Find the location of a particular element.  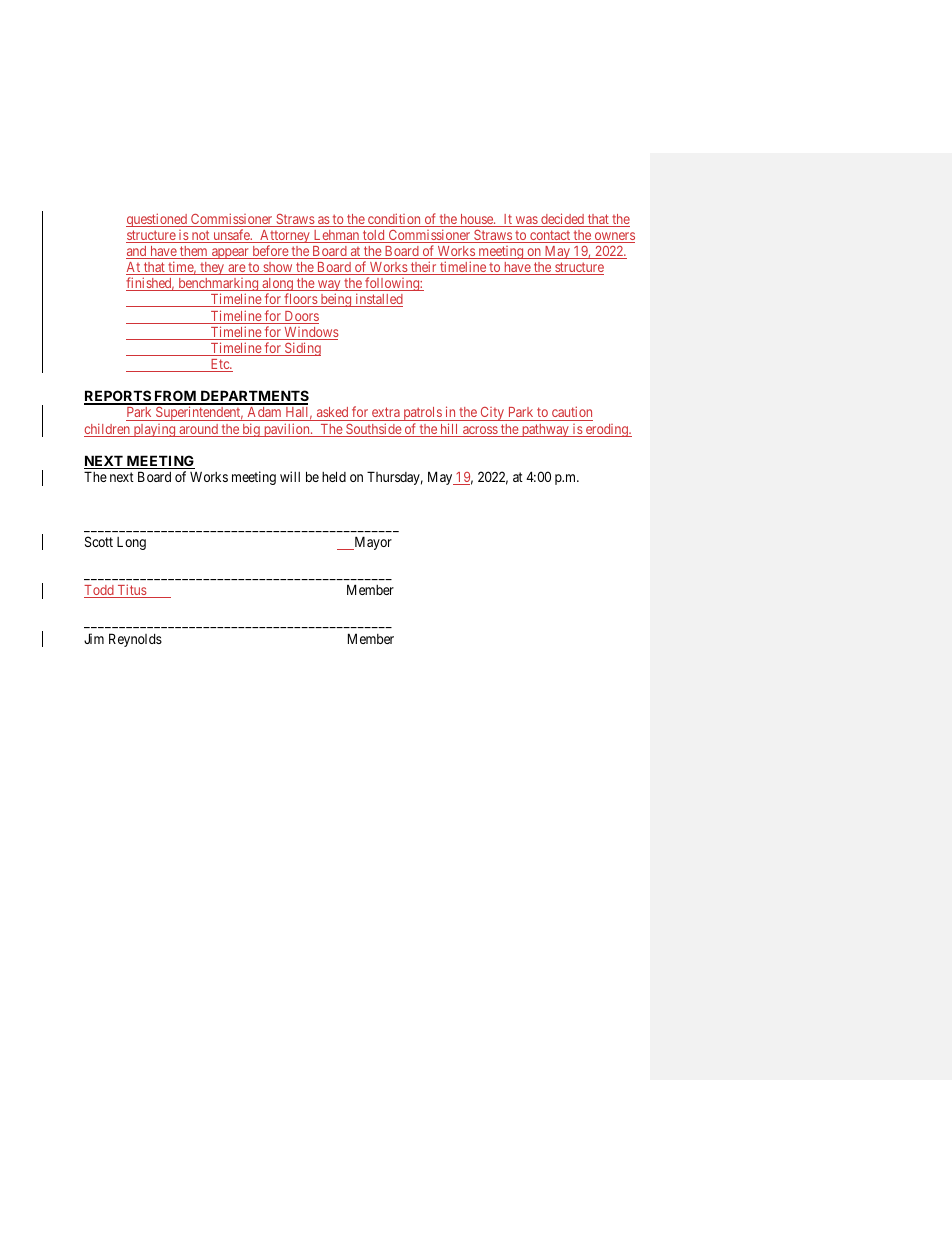

held is located at coordinates (334, 476).
